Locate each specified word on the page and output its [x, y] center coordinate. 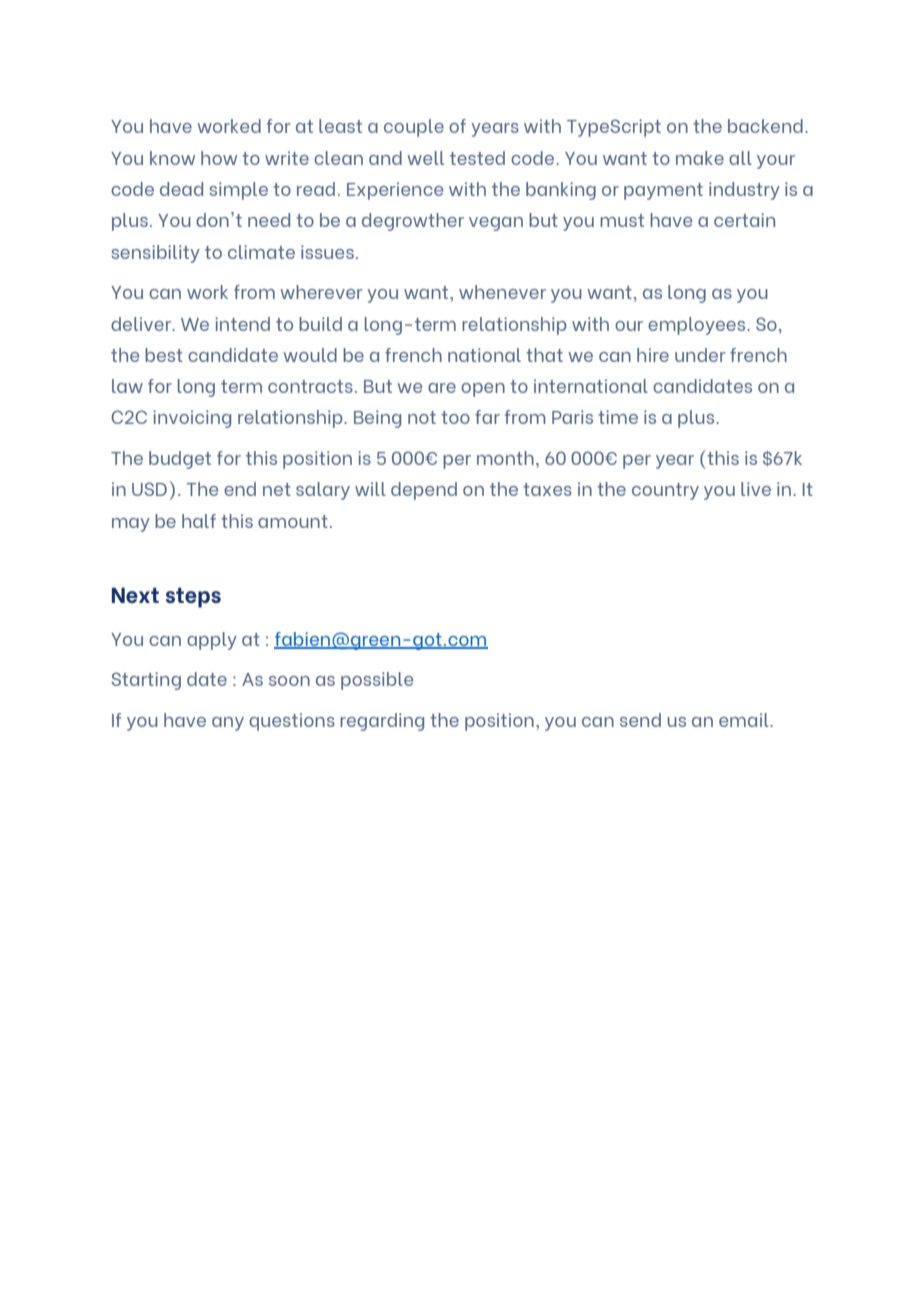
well [426, 158]
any [228, 724]
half [199, 521]
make [700, 158]
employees [698, 326]
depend [424, 491]
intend [242, 324]
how [219, 158]
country [665, 491]
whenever [502, 292]
